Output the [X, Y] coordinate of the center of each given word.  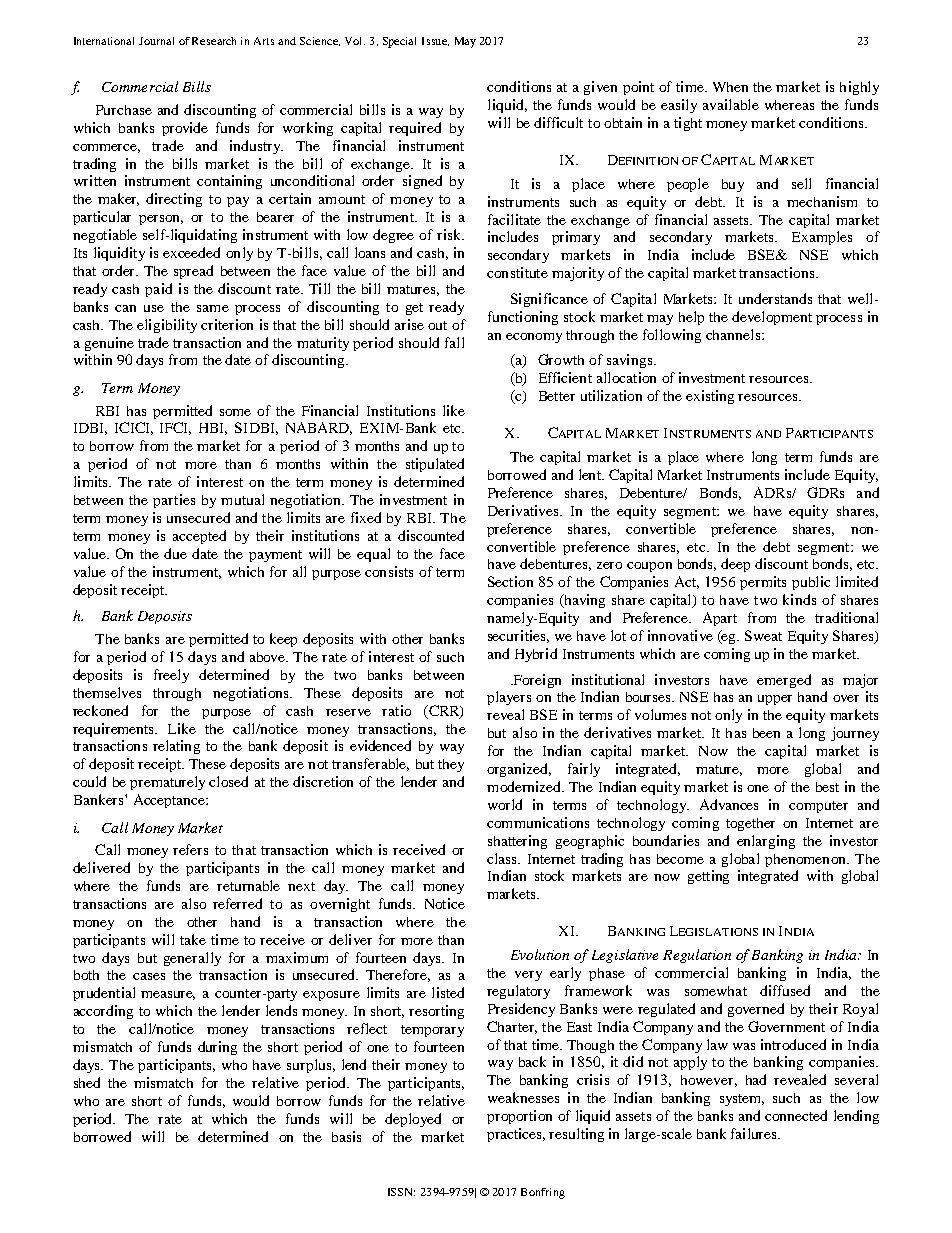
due [175, 553]
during [217, 1048]
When [730, 87]
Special [399, 42]
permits [763, 583]
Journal [156, 41]
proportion [519, 1117]
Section [510, 581]
